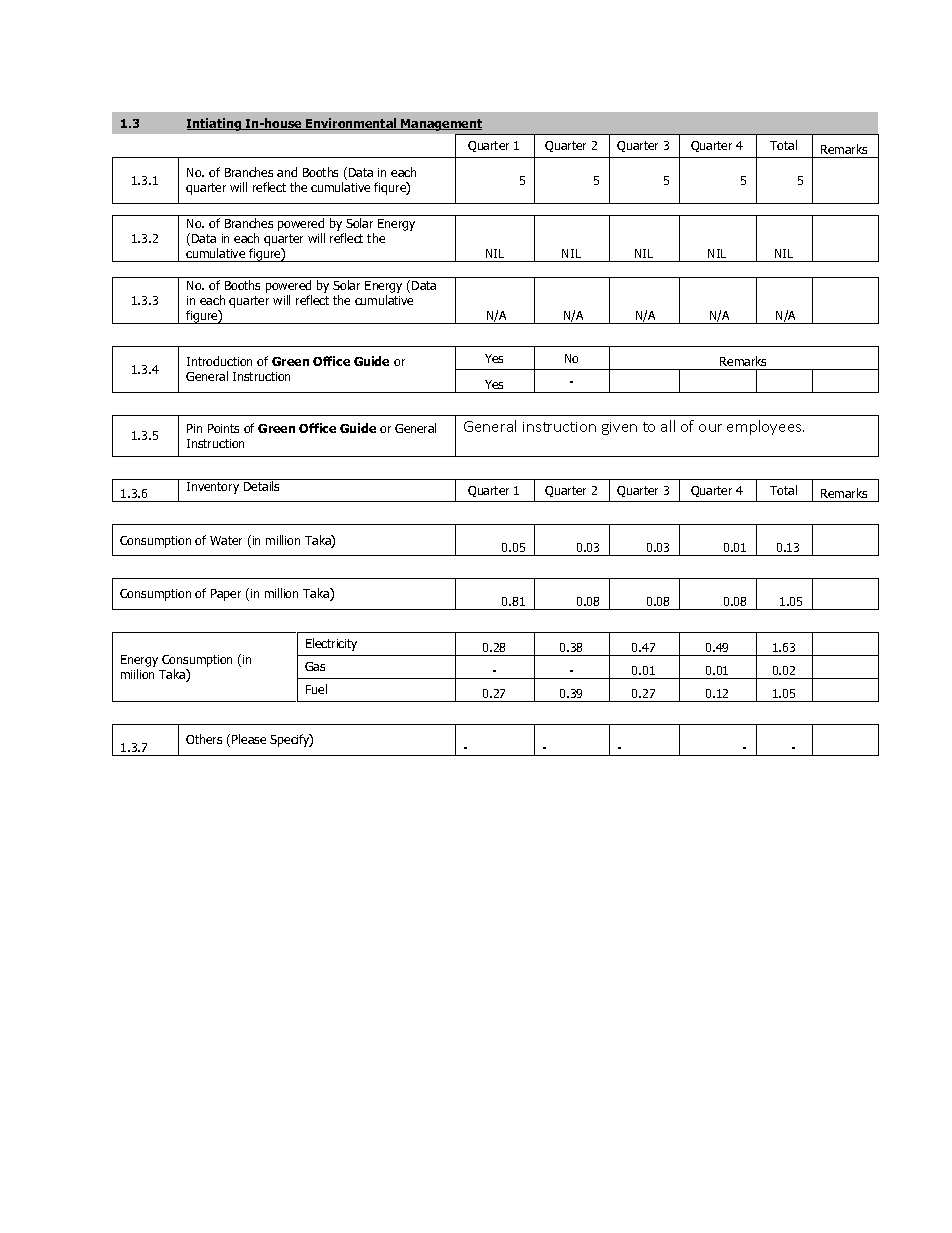  Describe the element at coordinates (287, 172) in the screenshot. I see `and` at that location.
